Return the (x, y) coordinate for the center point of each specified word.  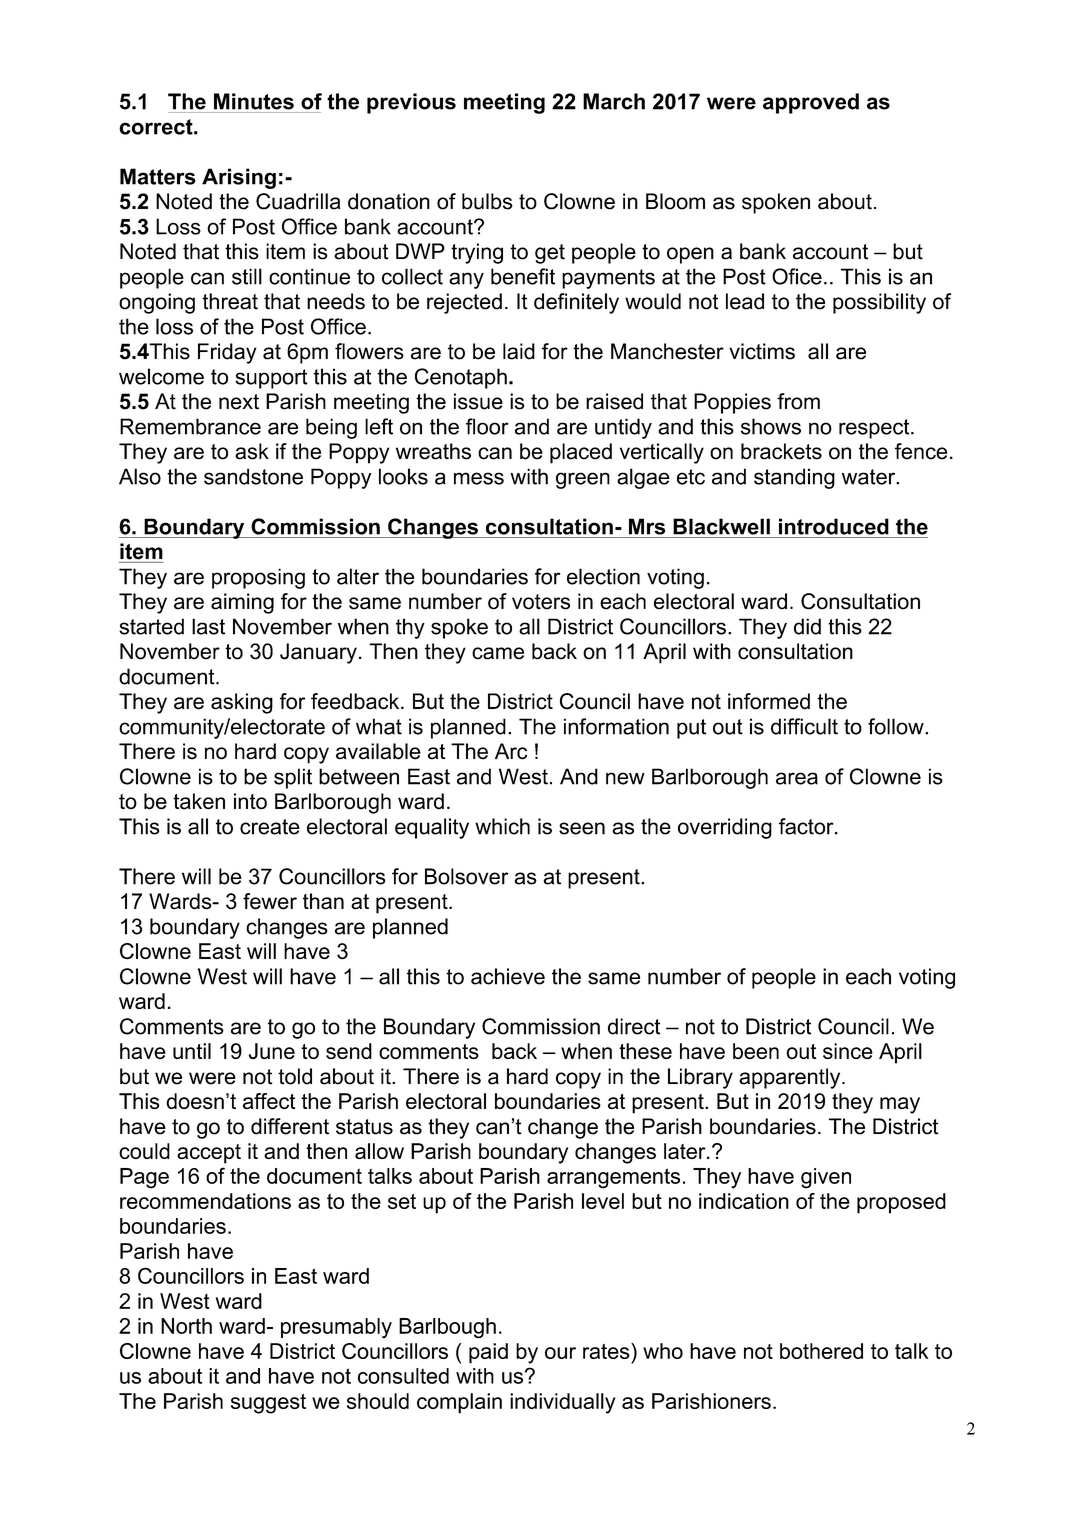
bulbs (487, 201)
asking (242, 703)
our (560, 1353)
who (663, 1351)
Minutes (254, 101)
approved (811, 103)
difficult (804, 726)
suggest (268, 1404)
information (616, 726)
